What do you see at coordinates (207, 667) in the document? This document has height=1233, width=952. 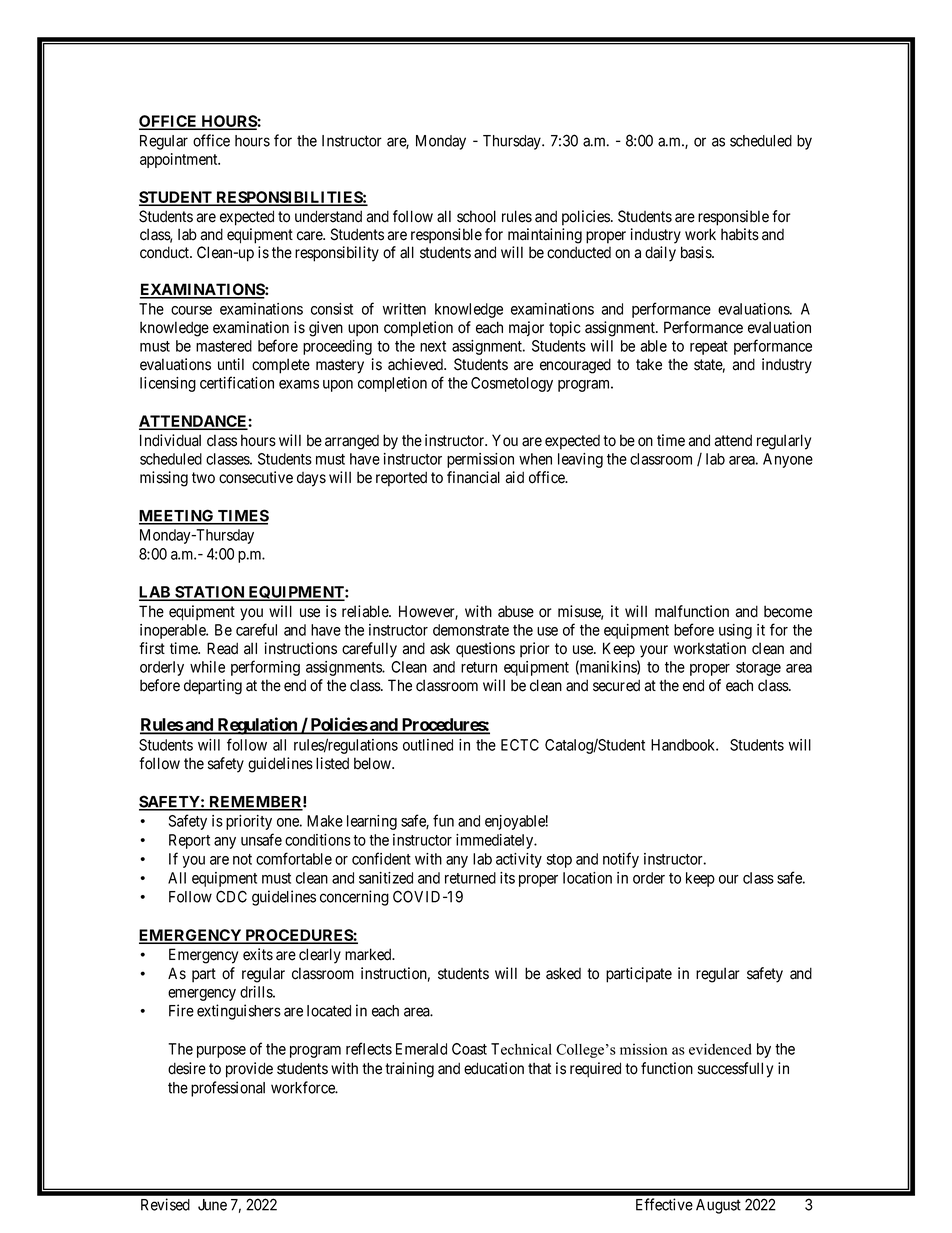 I see `while` at bounding box center [207, 667].
